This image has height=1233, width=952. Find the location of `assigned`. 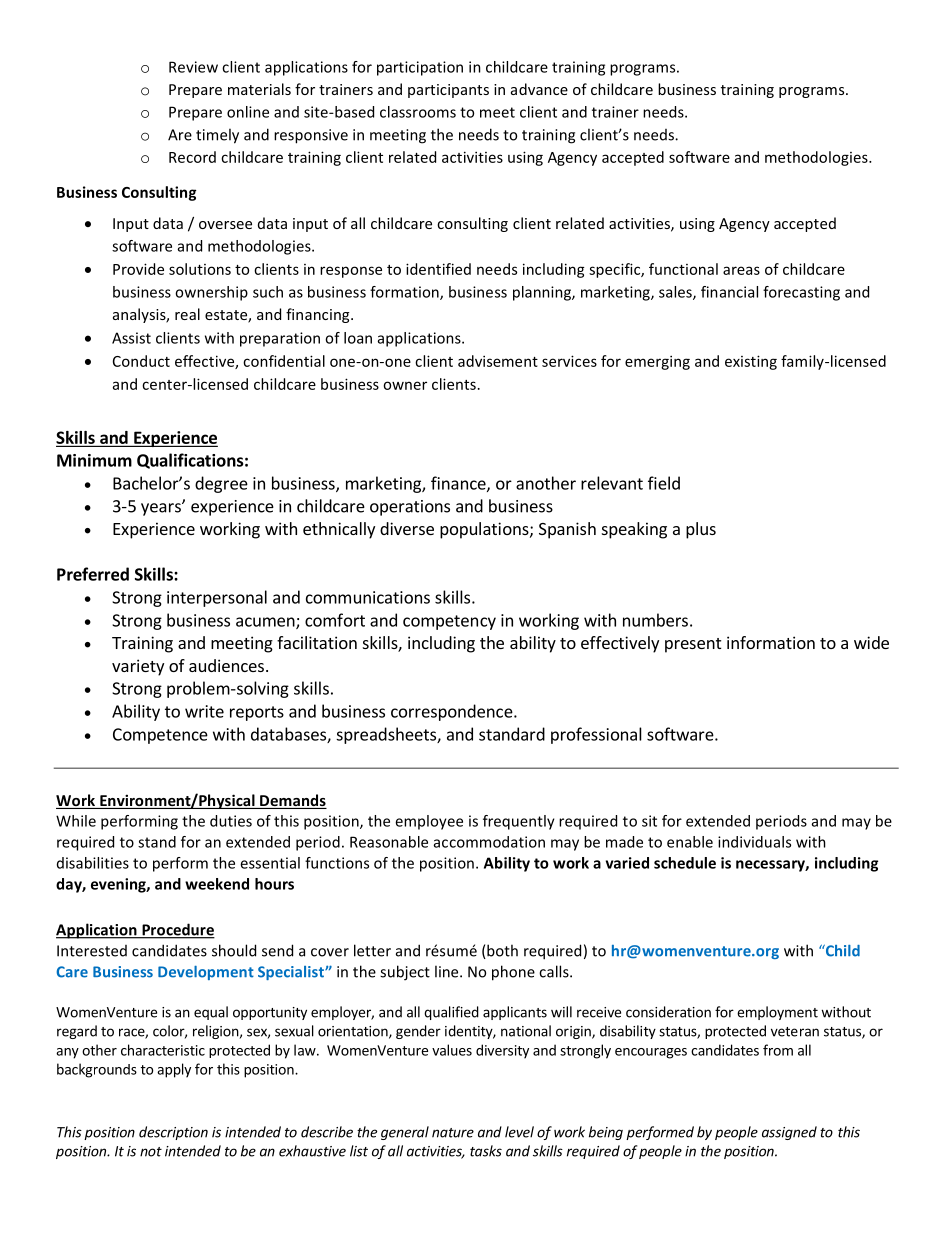

assigned is located at coordinates (789, 1133).
